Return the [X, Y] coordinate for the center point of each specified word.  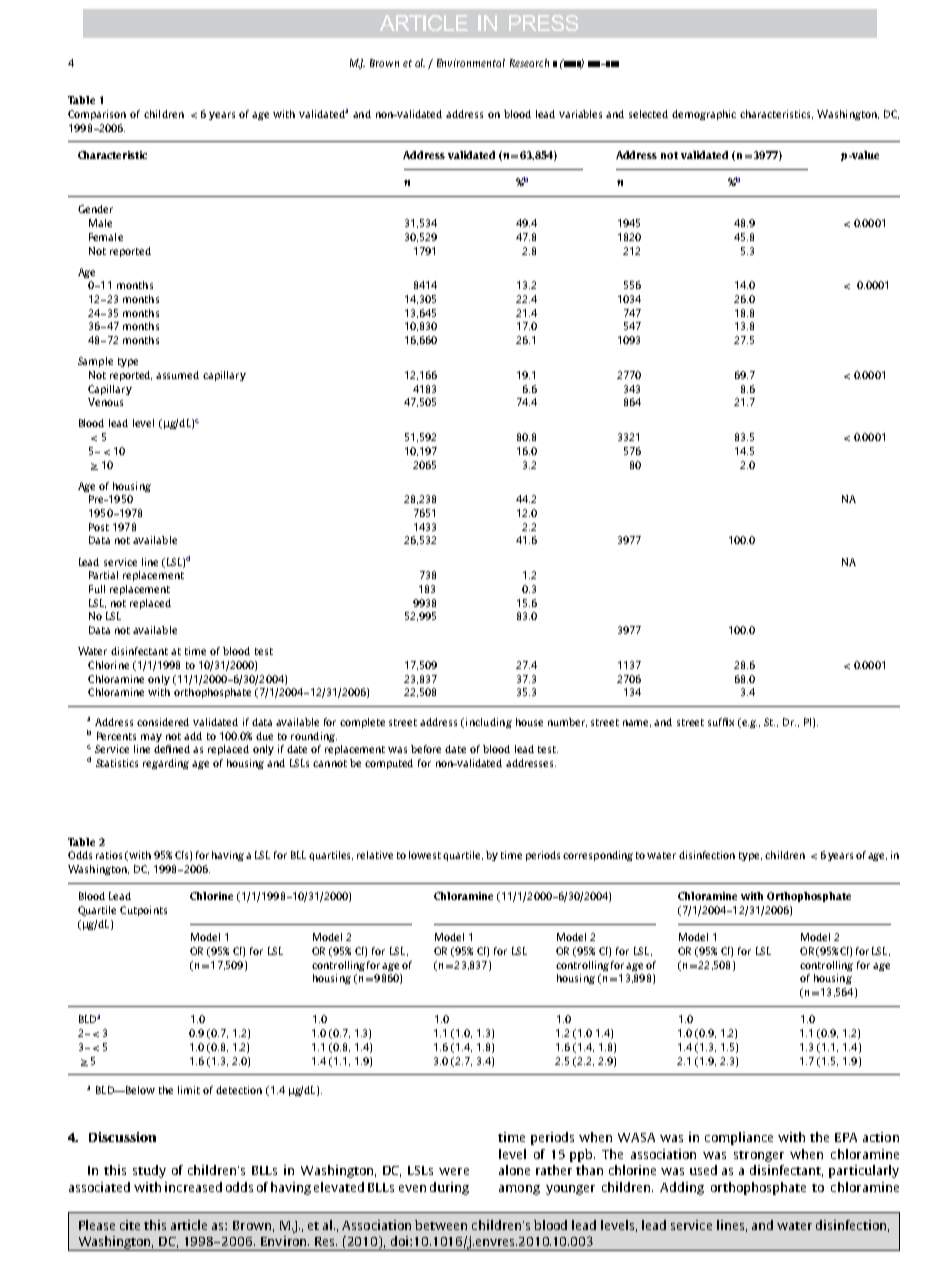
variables [580, 114]
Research [529, 63]
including [487, 723]
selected [648, 114]
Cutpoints [143, 911]
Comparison [97, 115]
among [519, 1190]
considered [163, 722]
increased [193, 1187]
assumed [177, 375]
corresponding [598, 856]
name [637, 723]
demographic [704, 115]
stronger [759, 1156]
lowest [425, 855]
